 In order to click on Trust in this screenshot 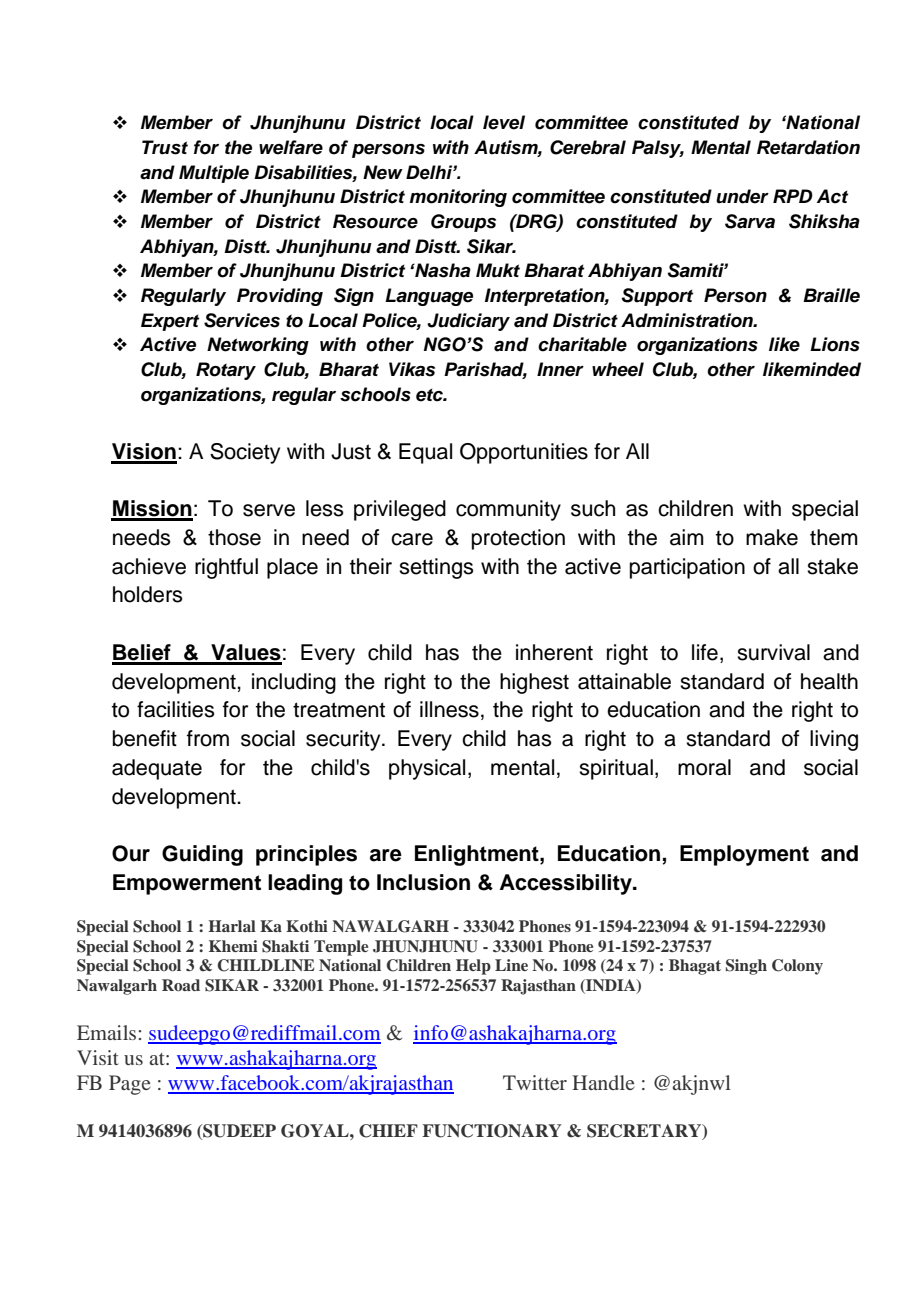, I will do `click(165, 147)`.
